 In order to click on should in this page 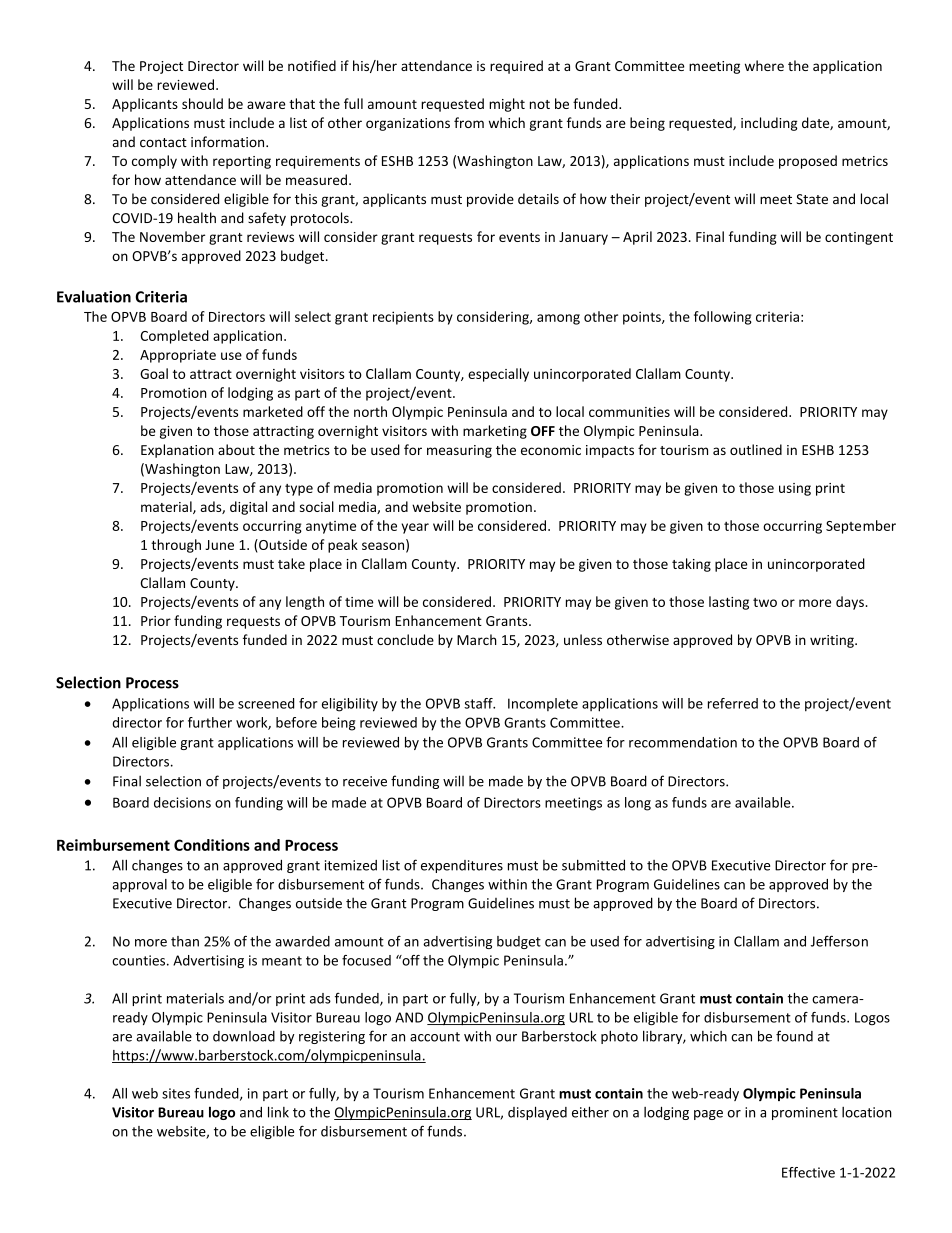, I will do `click(202, 103)`.
